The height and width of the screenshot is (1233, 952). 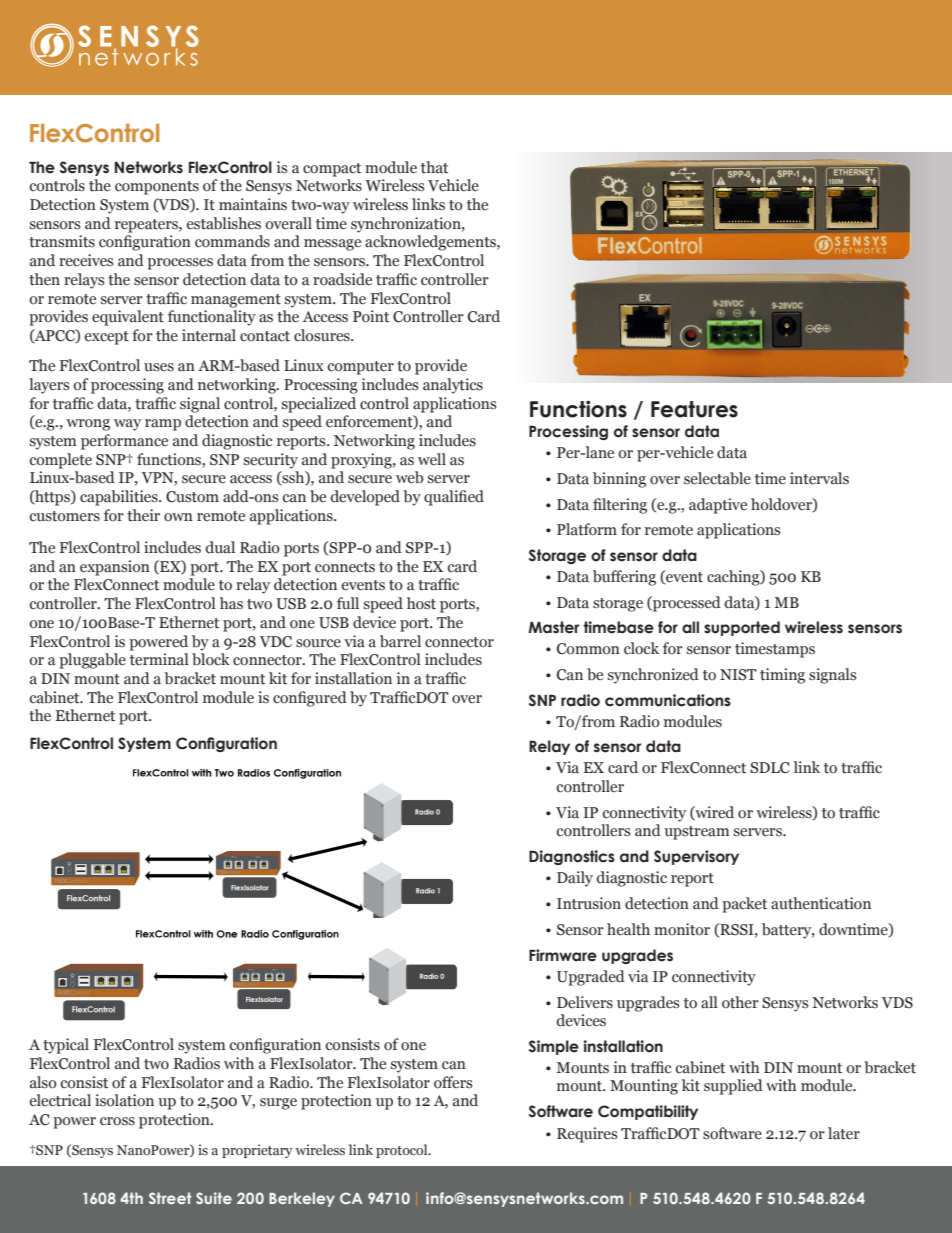 What do you see at coordinates (170, 1198) in the screenshot?
I see `Street` at bounding box center [170, 1198].
